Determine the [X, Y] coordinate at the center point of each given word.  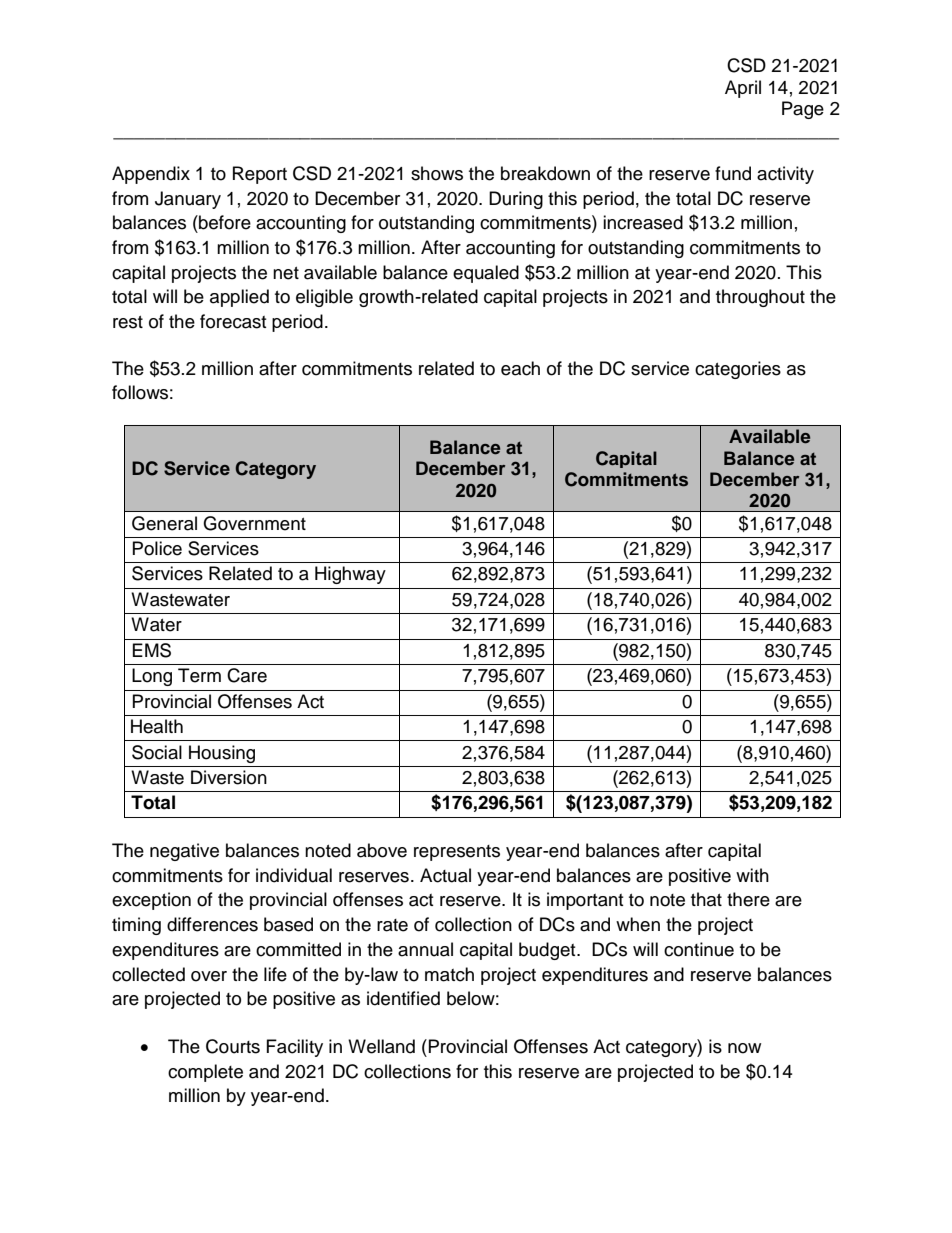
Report [260, 175]
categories [738, 370]
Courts [233, 1046]
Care [247, 675]
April [743, 89]
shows [437, 173]
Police [157, 548]
